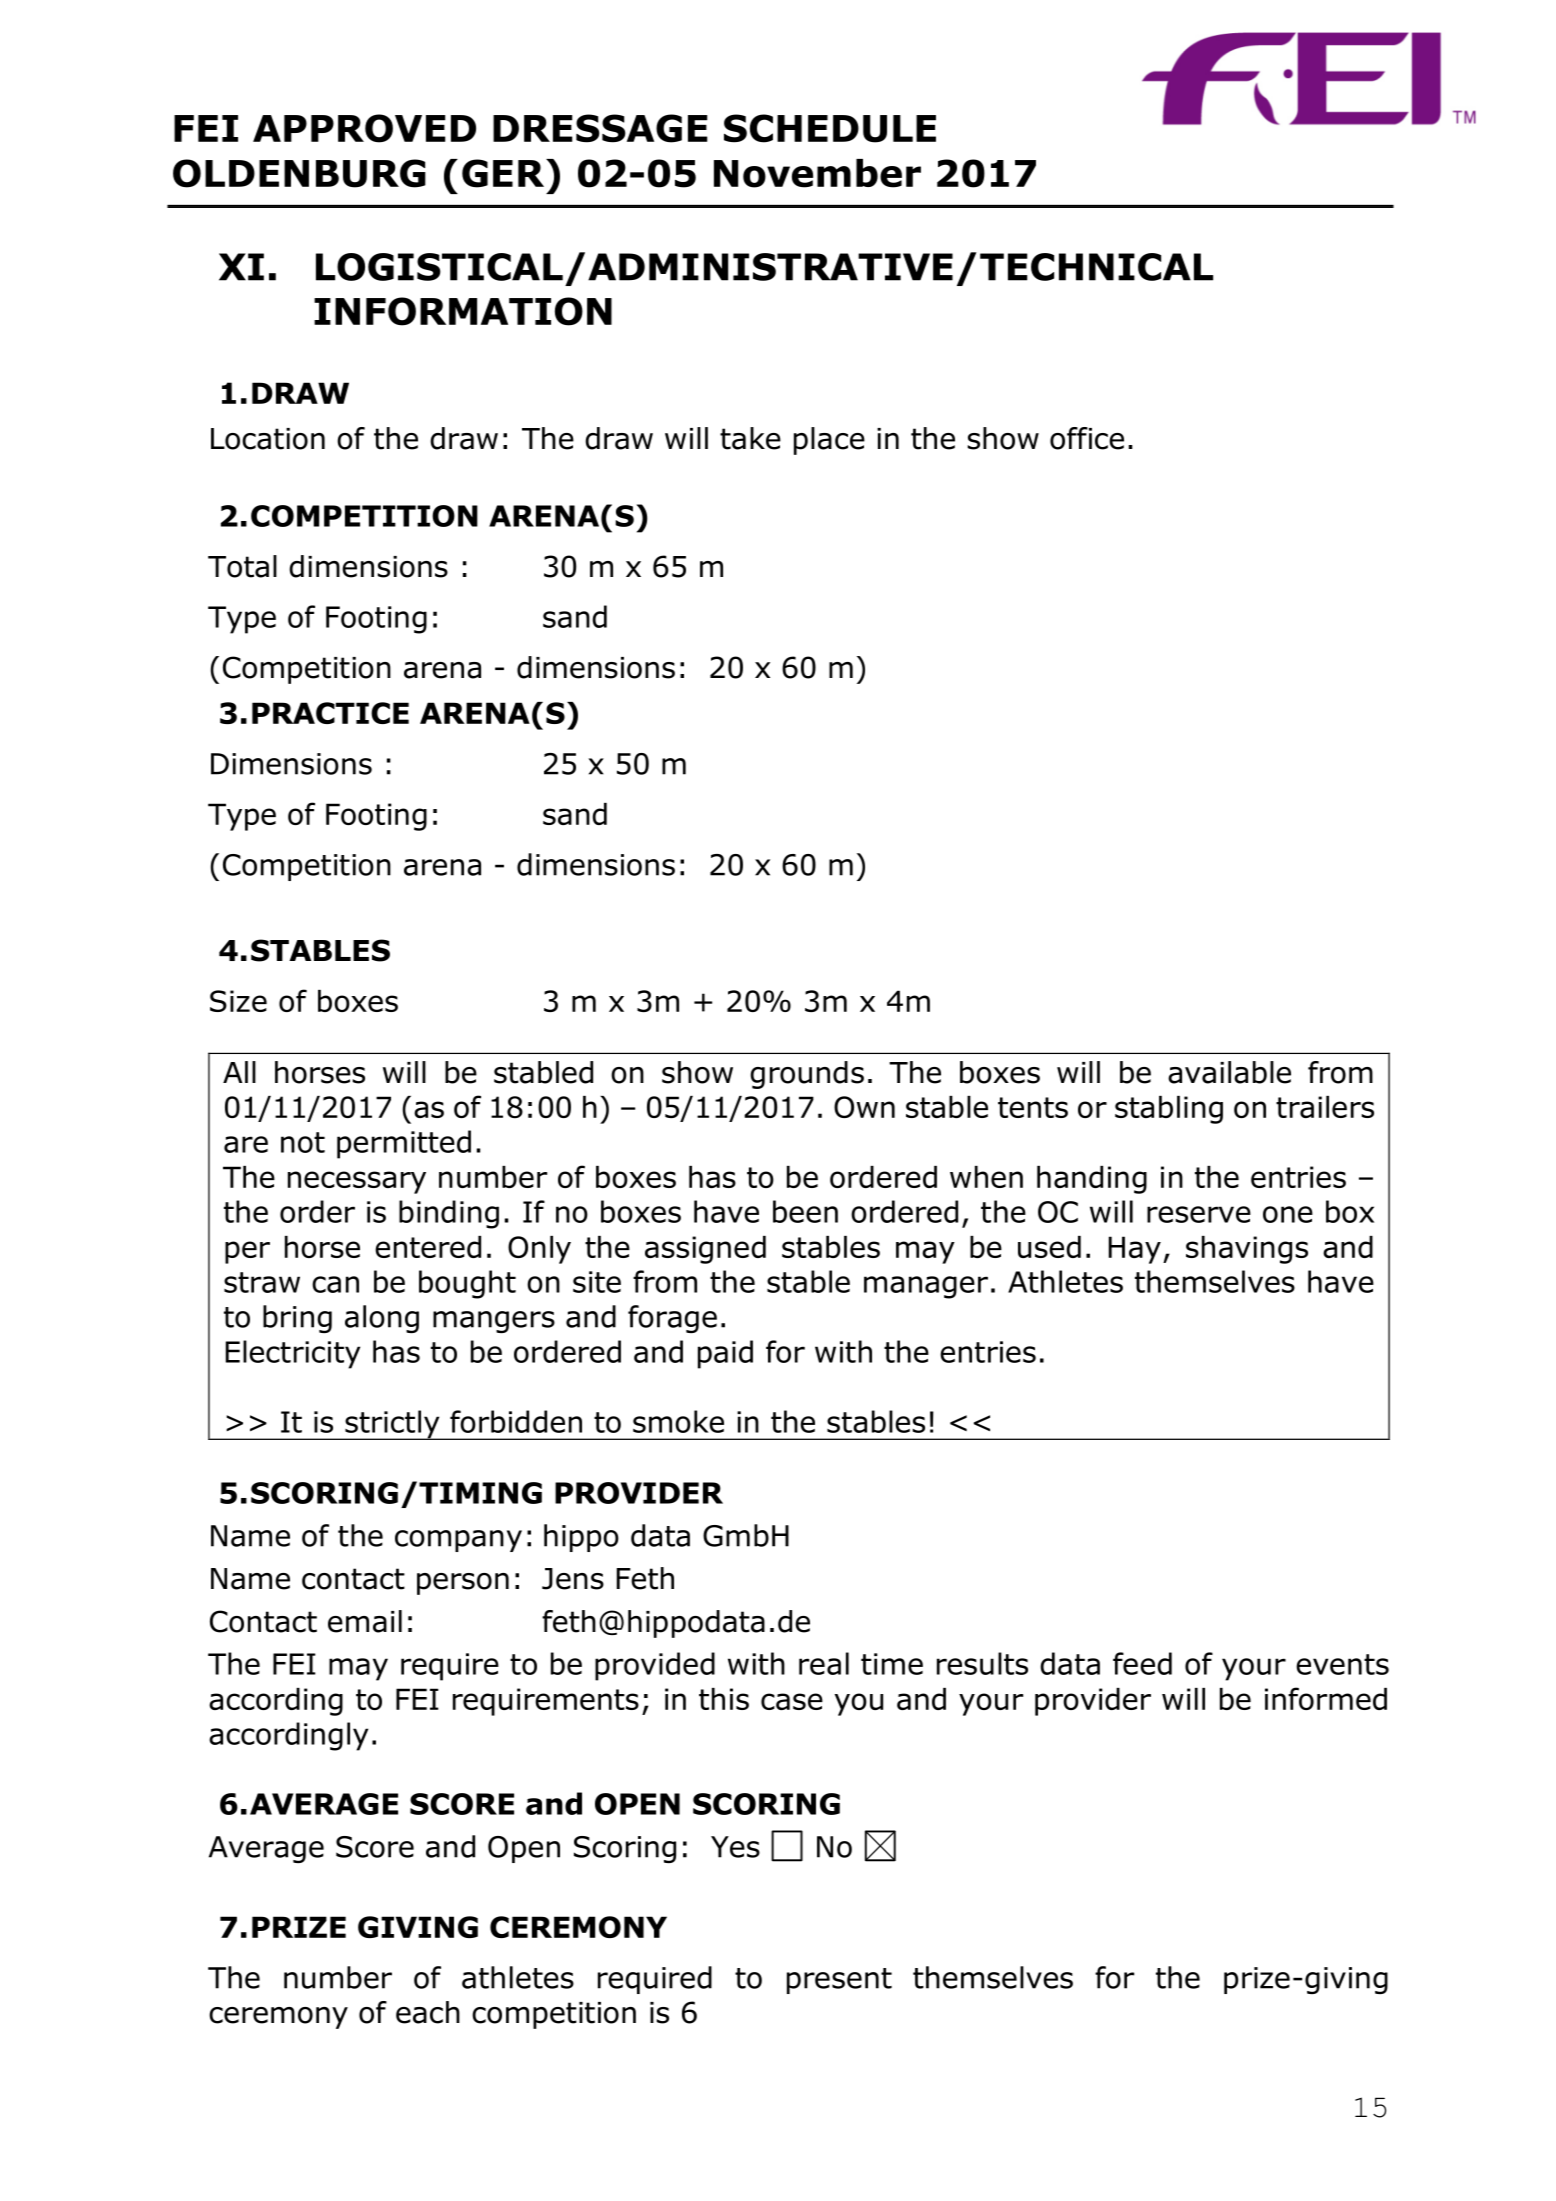  I want to click on each, so click(428, 2012).
